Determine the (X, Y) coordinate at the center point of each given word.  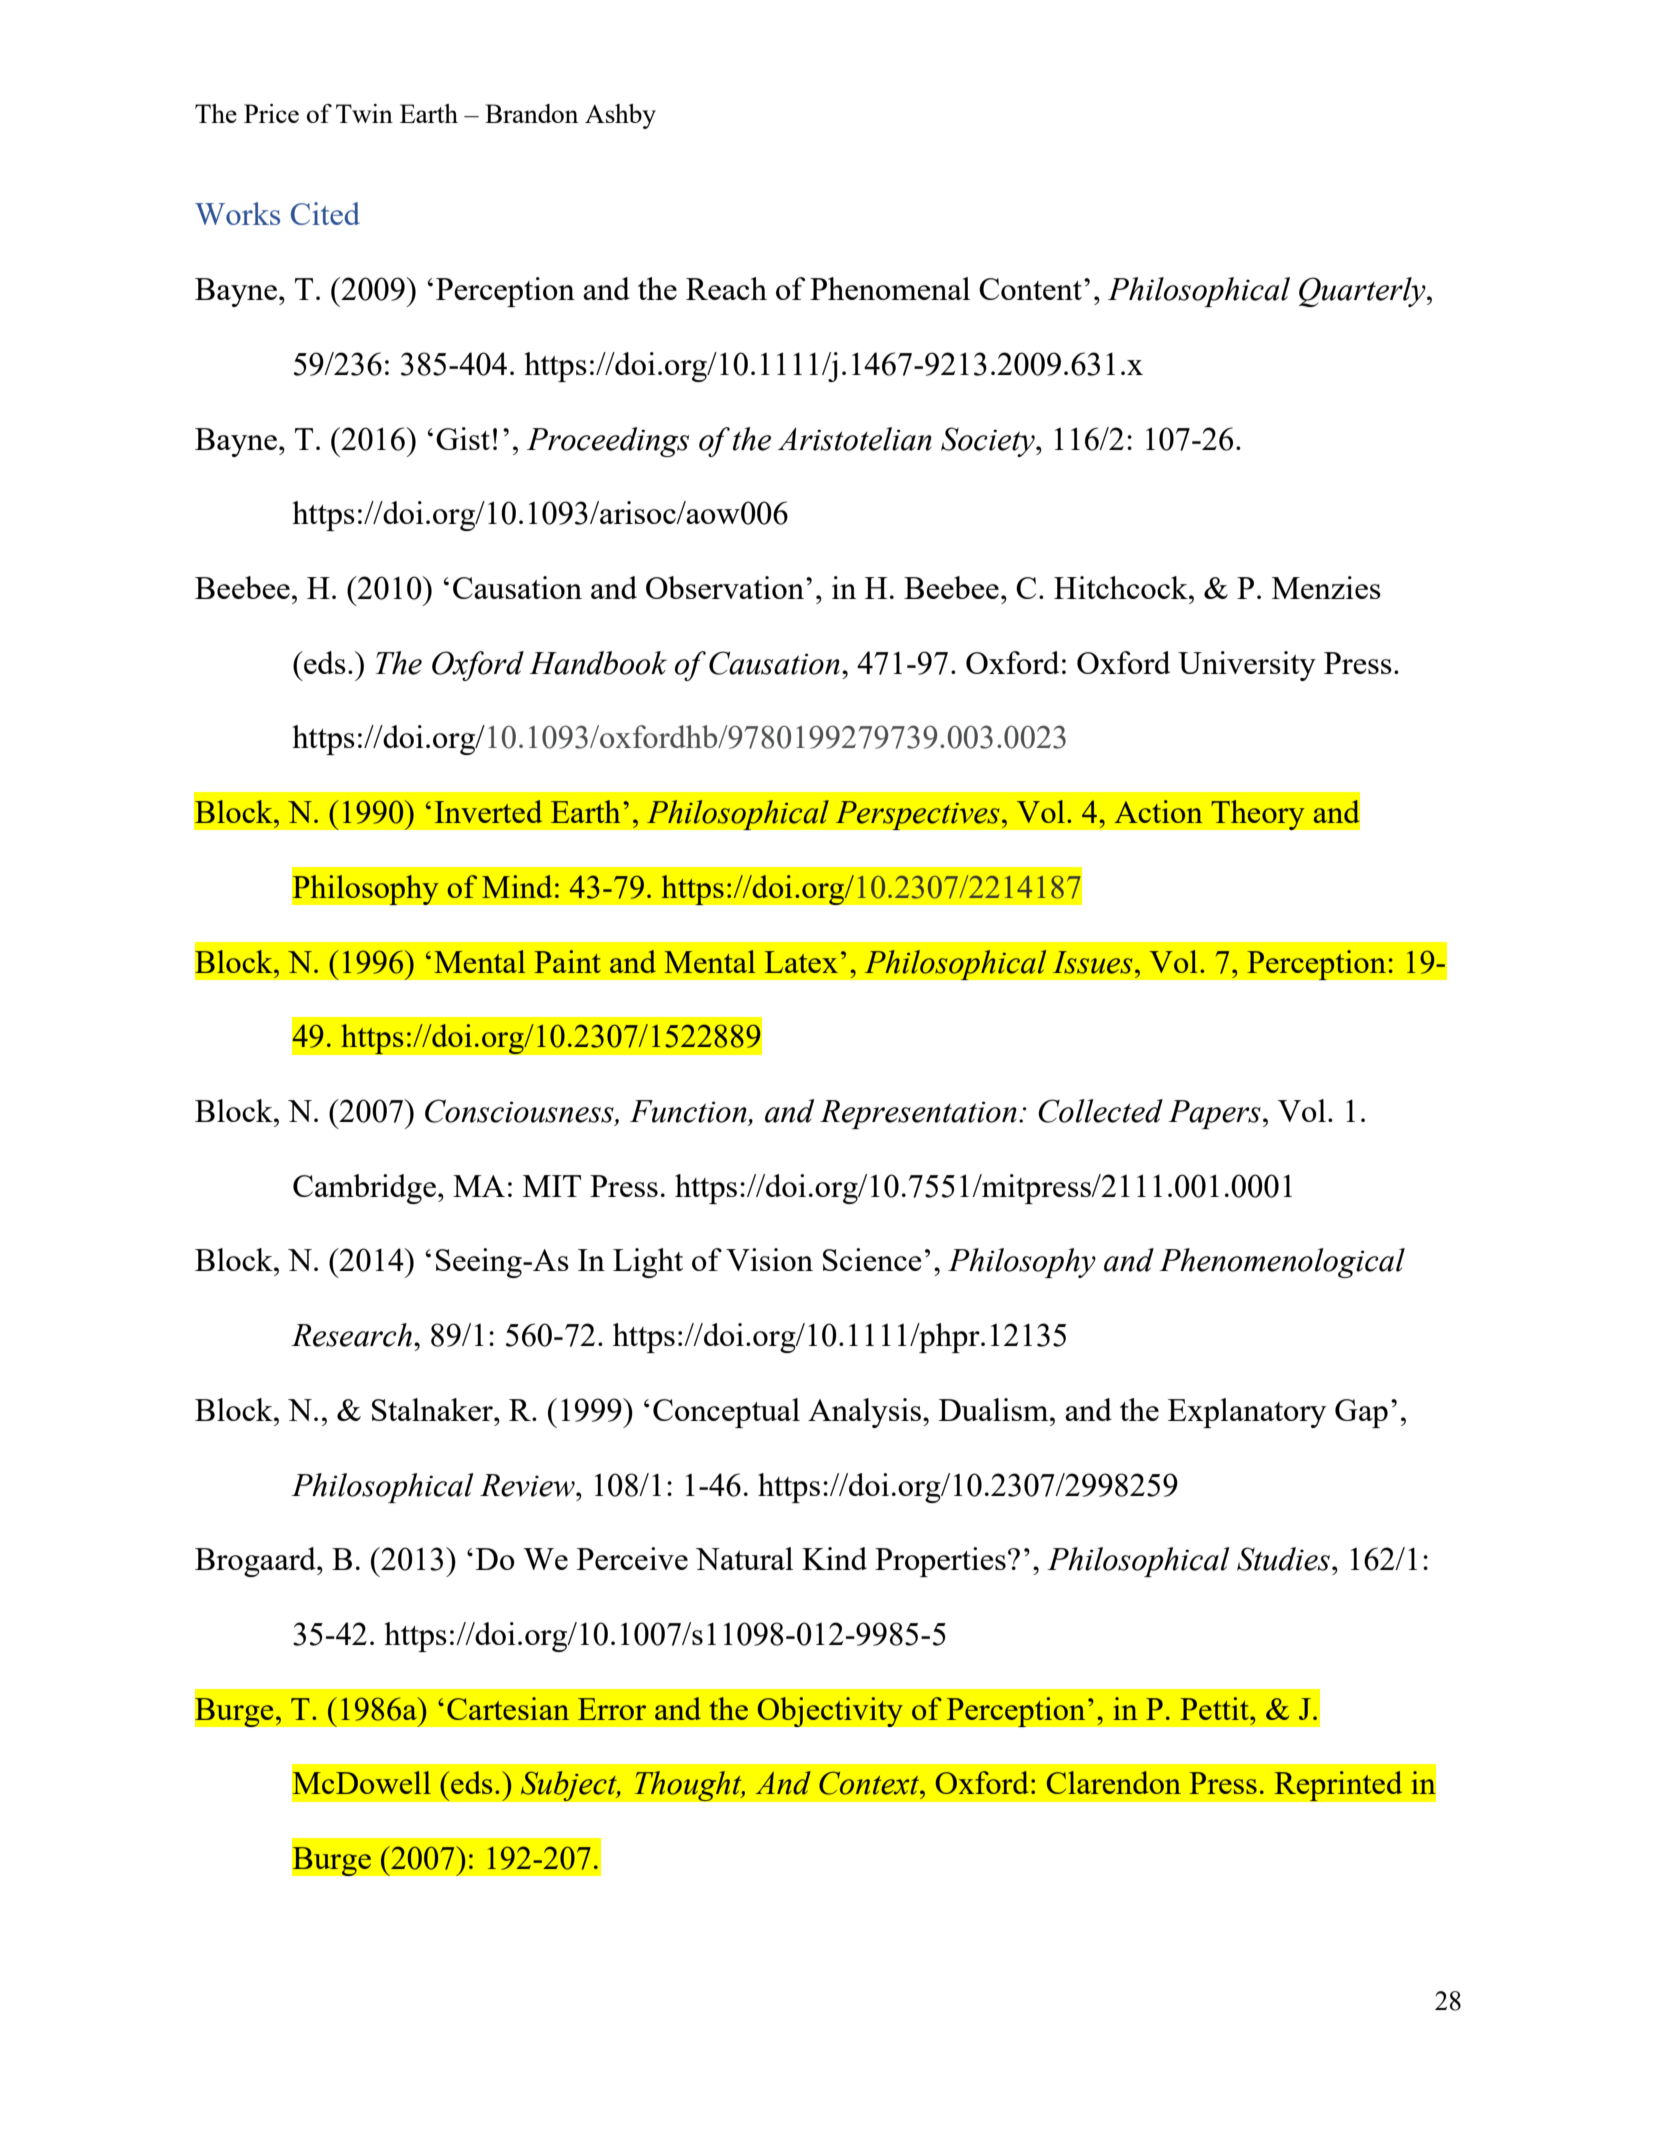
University (1247, 666)
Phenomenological (1282, 1263)
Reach (726, 288)
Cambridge (364, 1189)
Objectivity (830, 1712)
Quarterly (1363, 292)
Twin (364, 113)
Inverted (488, 811)
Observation (725, 587)
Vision (769, 1259)
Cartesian (508, 1708)
